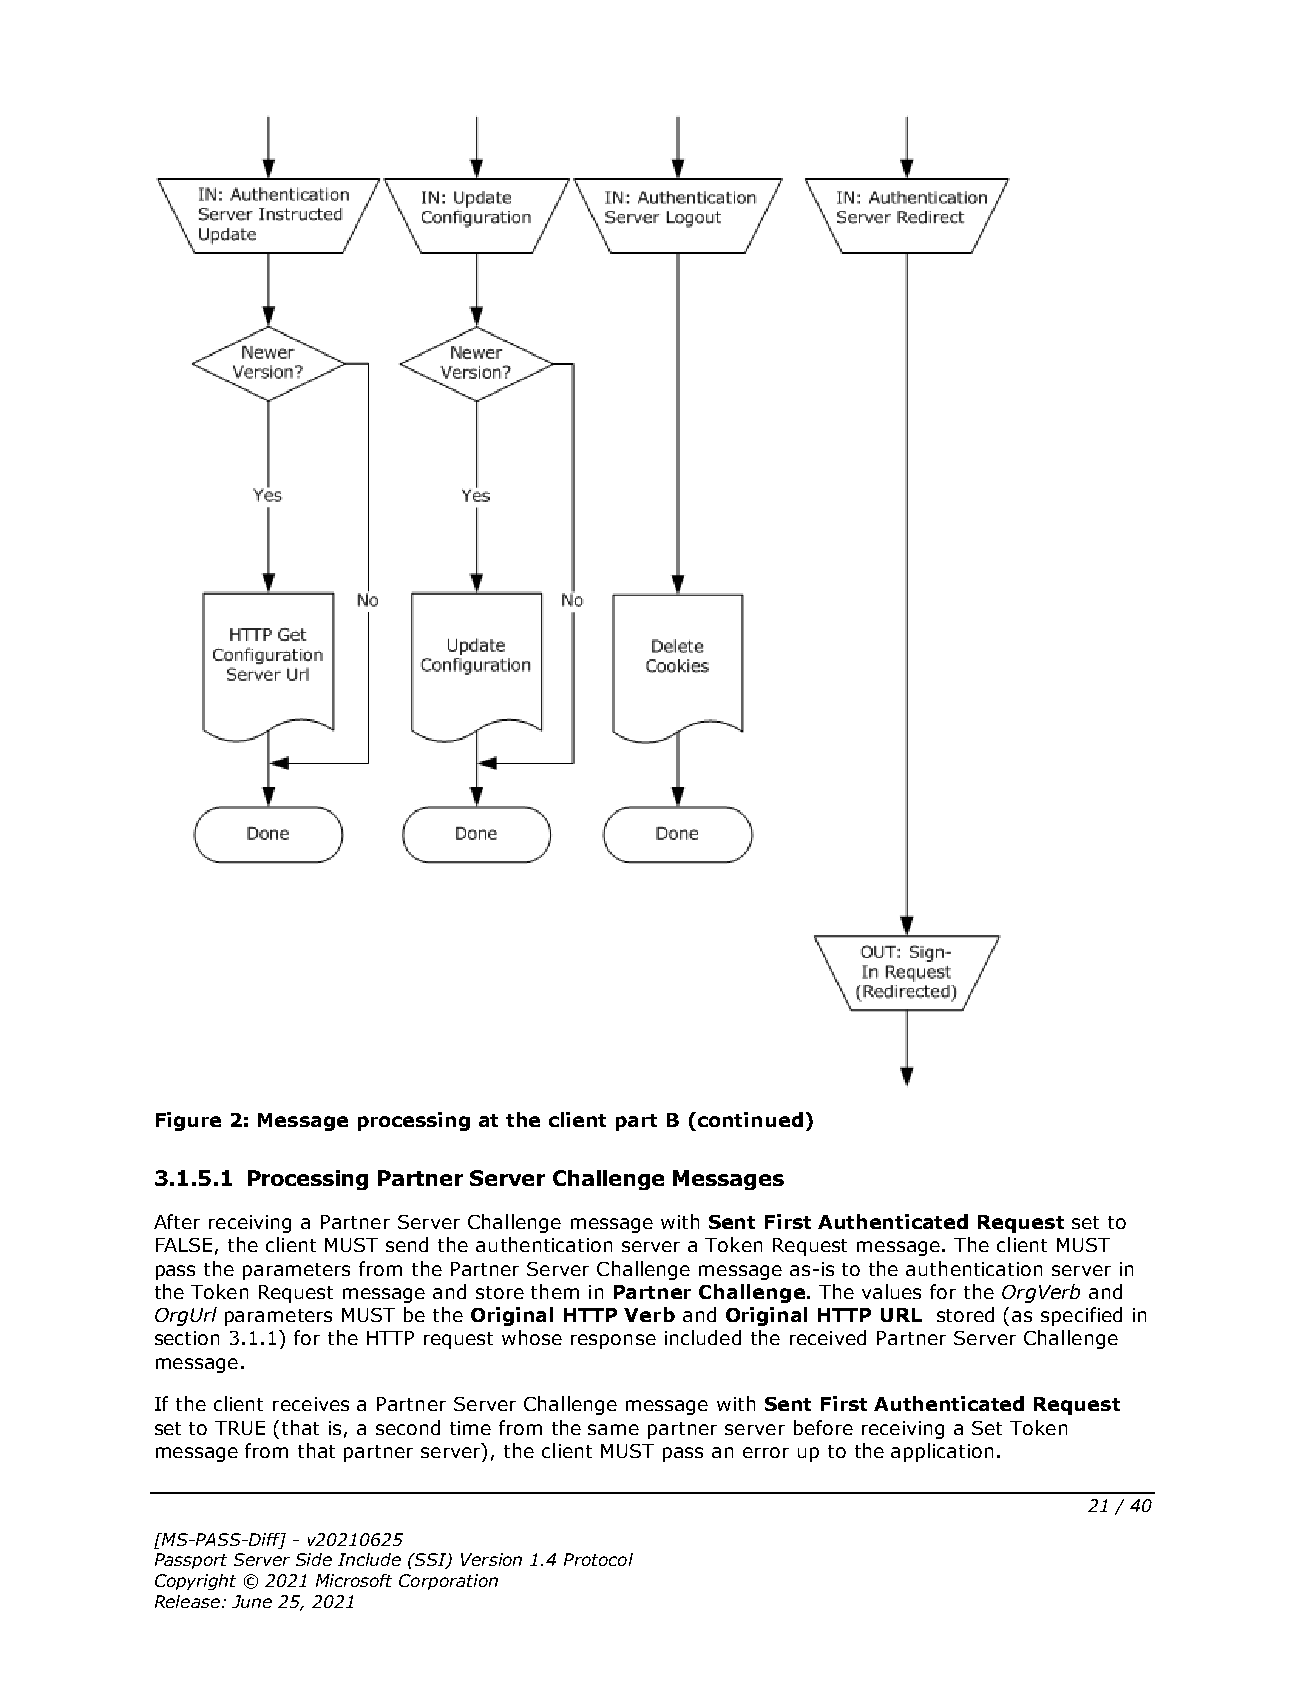 Image resolution: width=1305 pixels, height=1688 pixels. I want to click on Figure, so click(188, 1121).
